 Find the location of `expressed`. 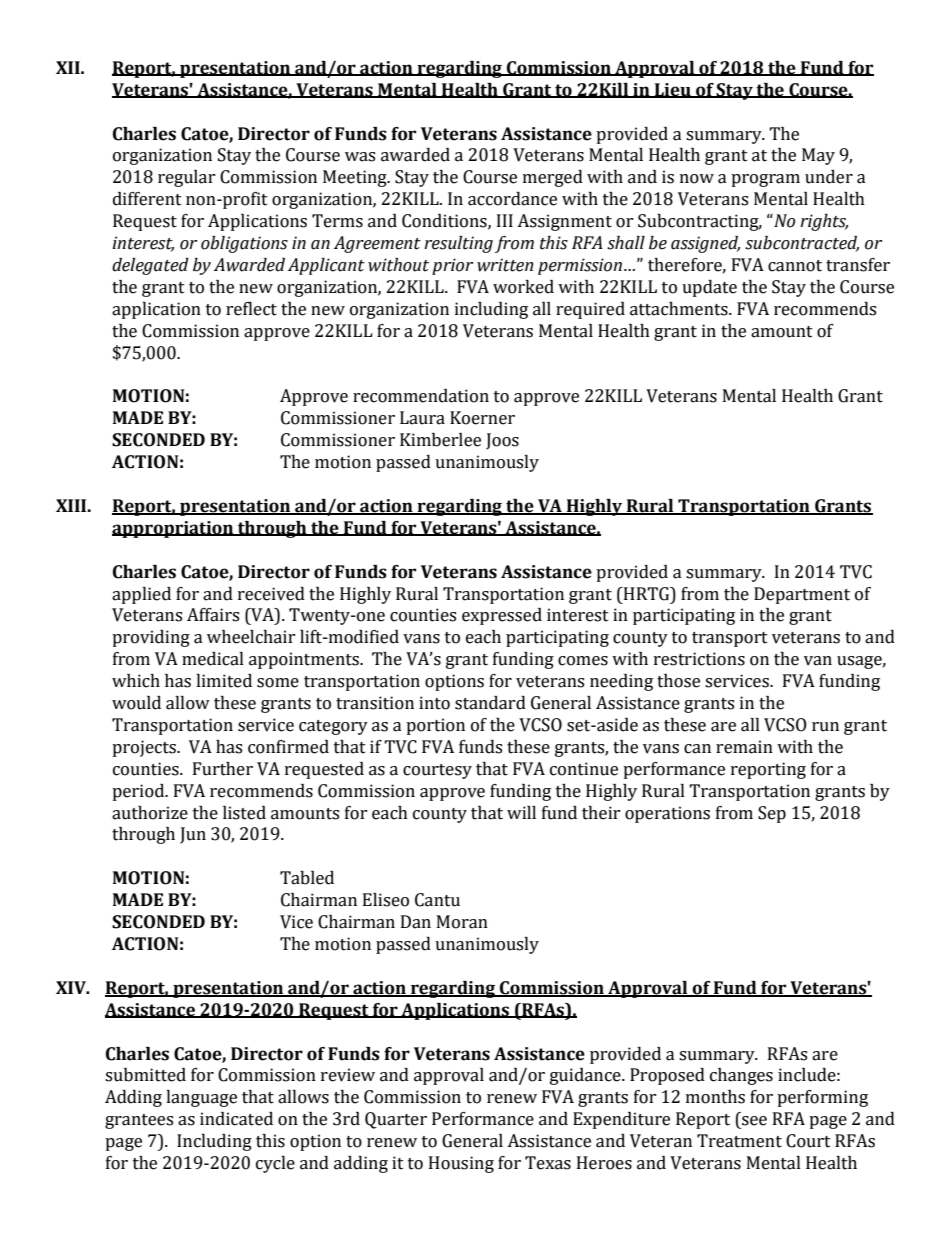

expressed is located at coordinates (502, 616).
